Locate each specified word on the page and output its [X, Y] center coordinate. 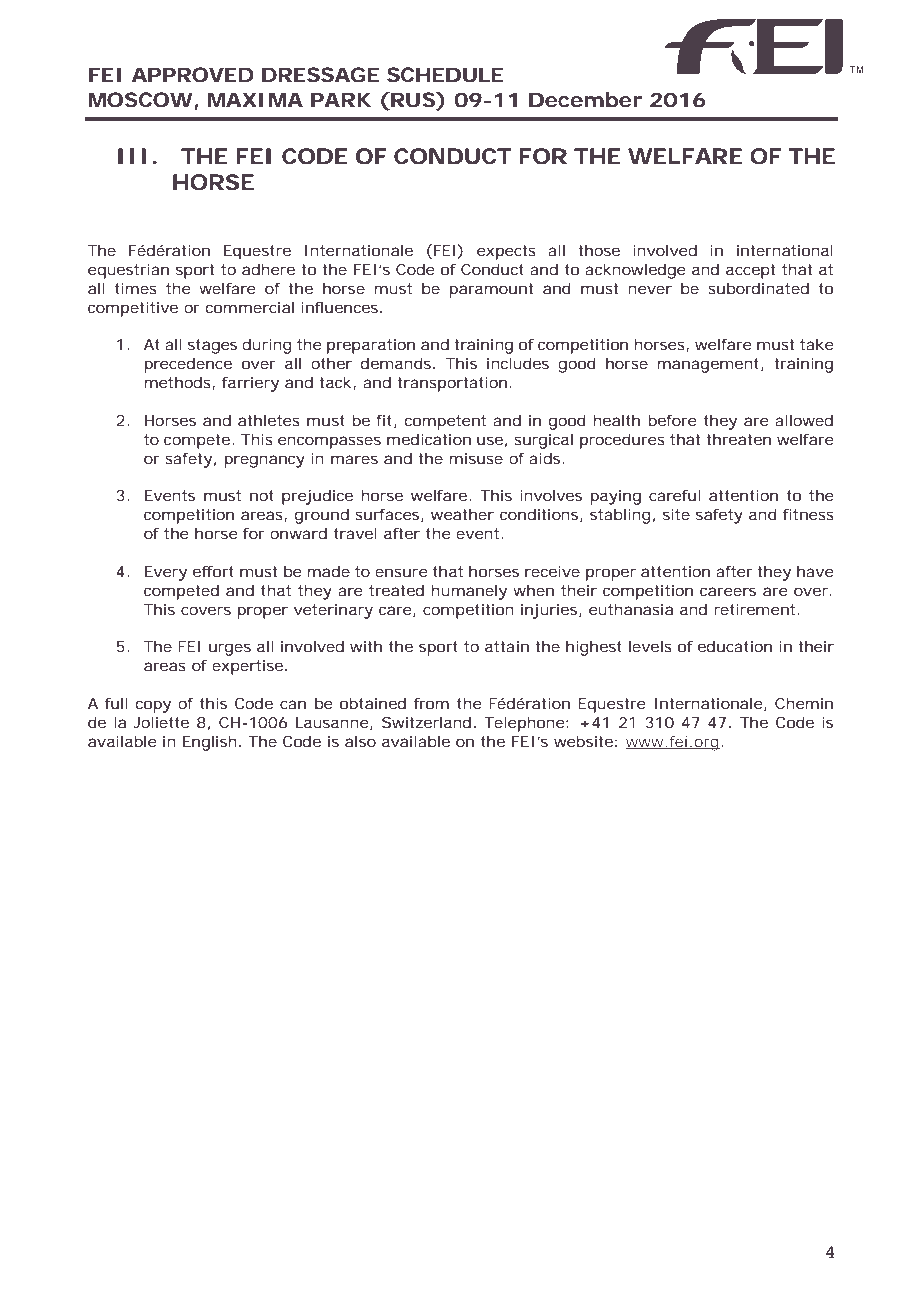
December [585, 100]
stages [212, 346]
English [210, 743]
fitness [808, 514]
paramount [491, 290]
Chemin [804, 703]
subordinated [758, 288]
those [599, 250]
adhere [268, 269]
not [262, 495]
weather [462, 514]
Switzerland [426, 722]
